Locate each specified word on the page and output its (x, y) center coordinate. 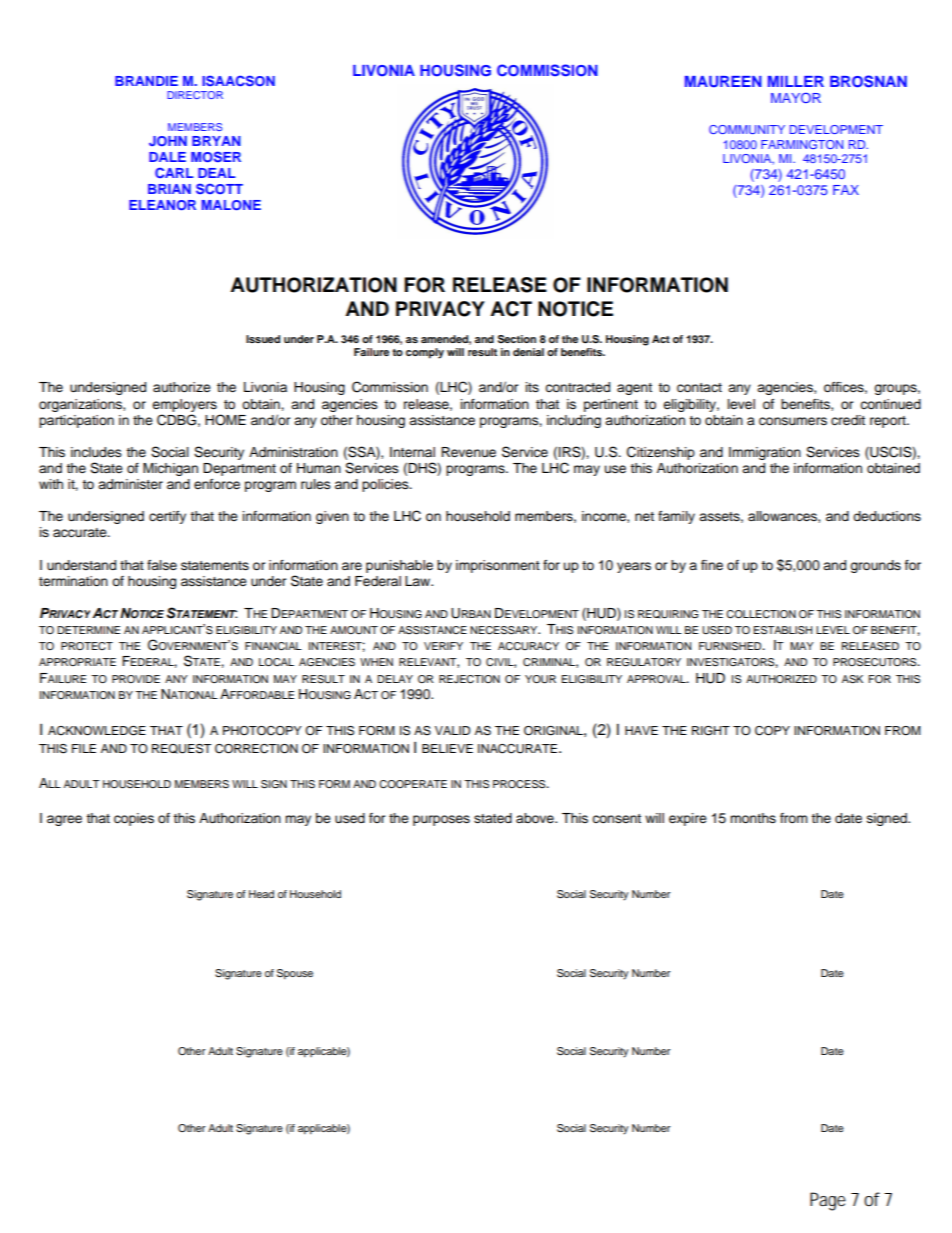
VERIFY (443, 646)
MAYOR (796, 97)
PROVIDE (136, 679)
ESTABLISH (783, 630)
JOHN (168, 141)
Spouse (295, 974)
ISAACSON (238, 80)
